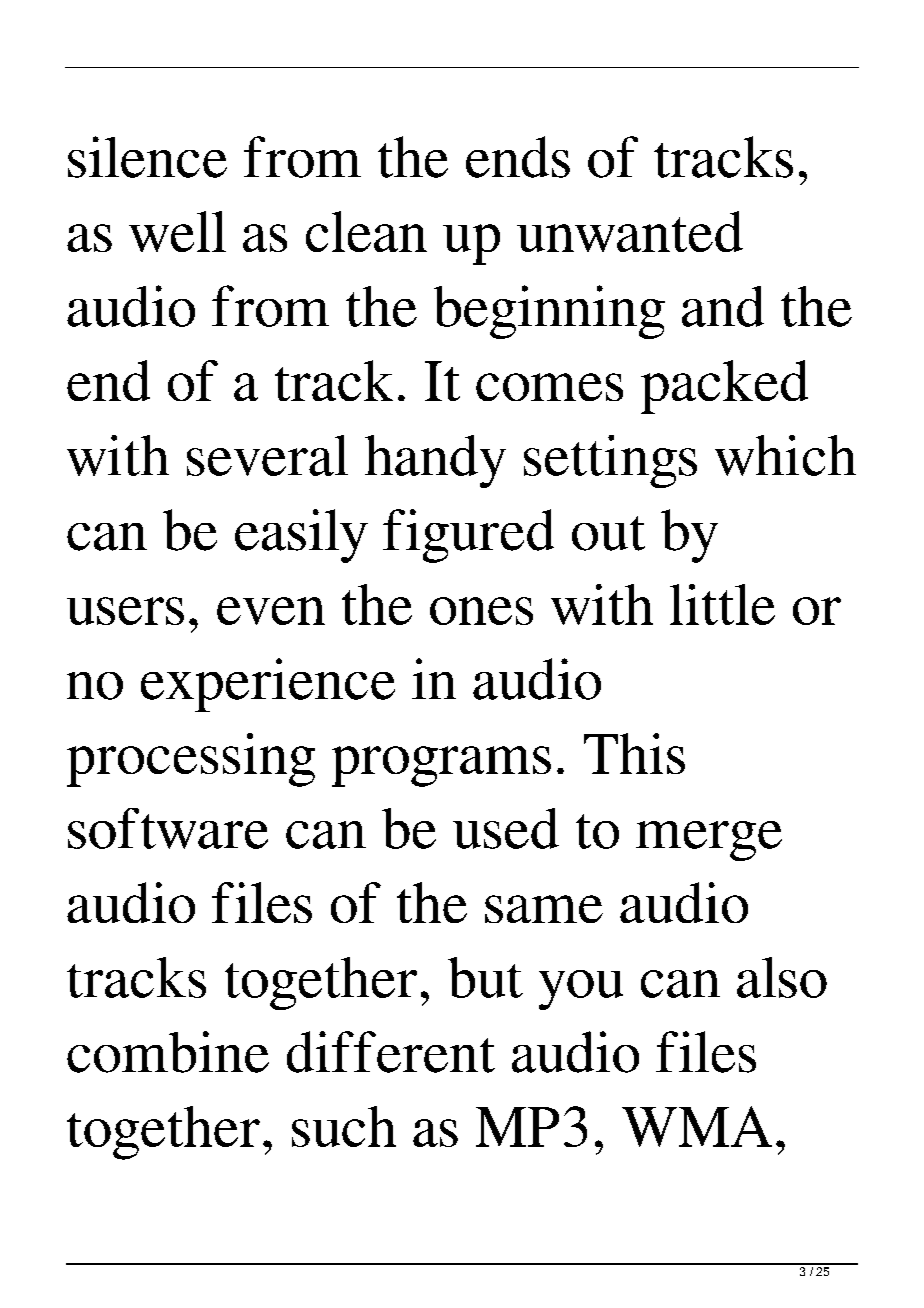 The width and height of the page is (924, 1308). I want to click on handy, so click(435, 461).
